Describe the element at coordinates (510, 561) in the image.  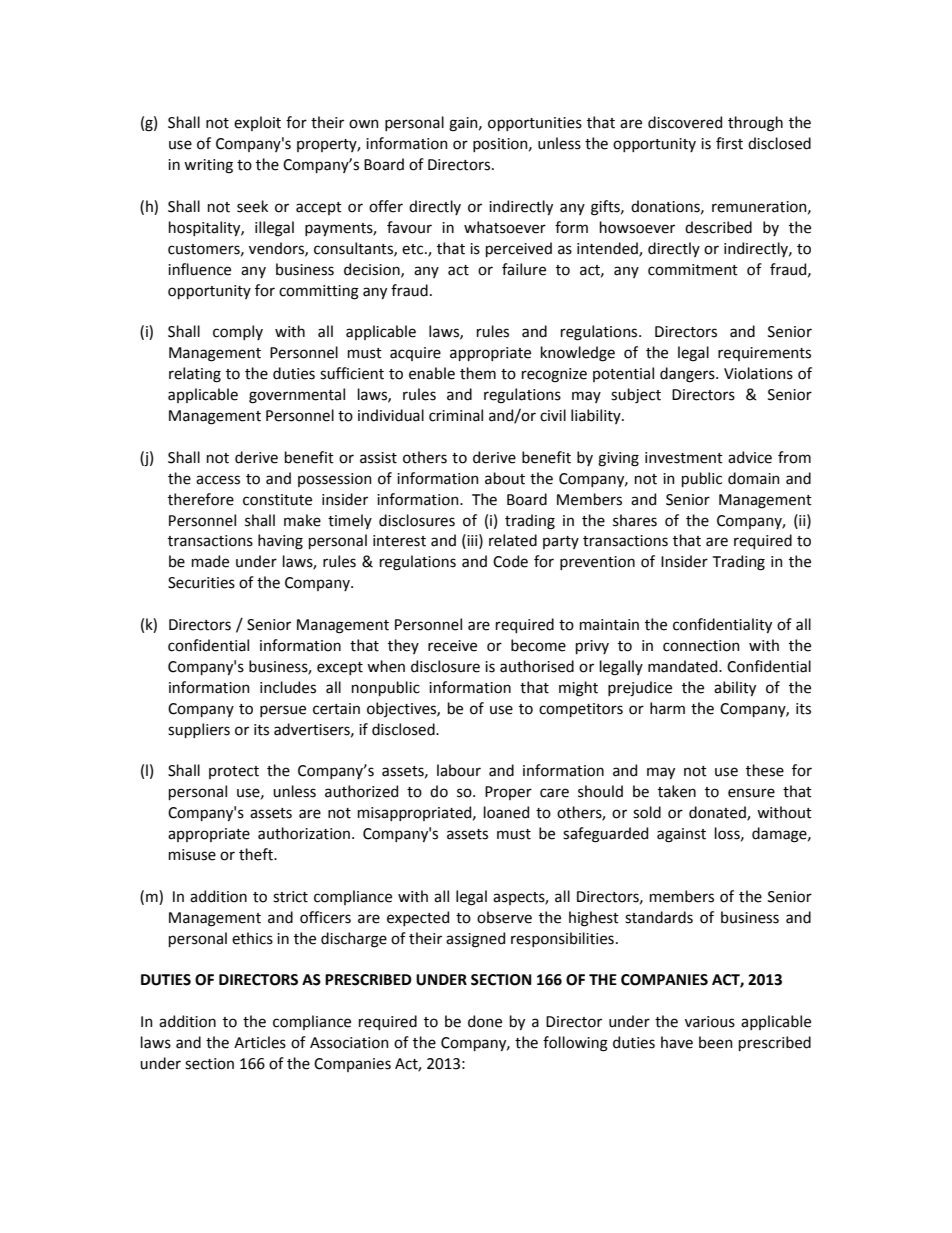
I see `Code` at that location.
